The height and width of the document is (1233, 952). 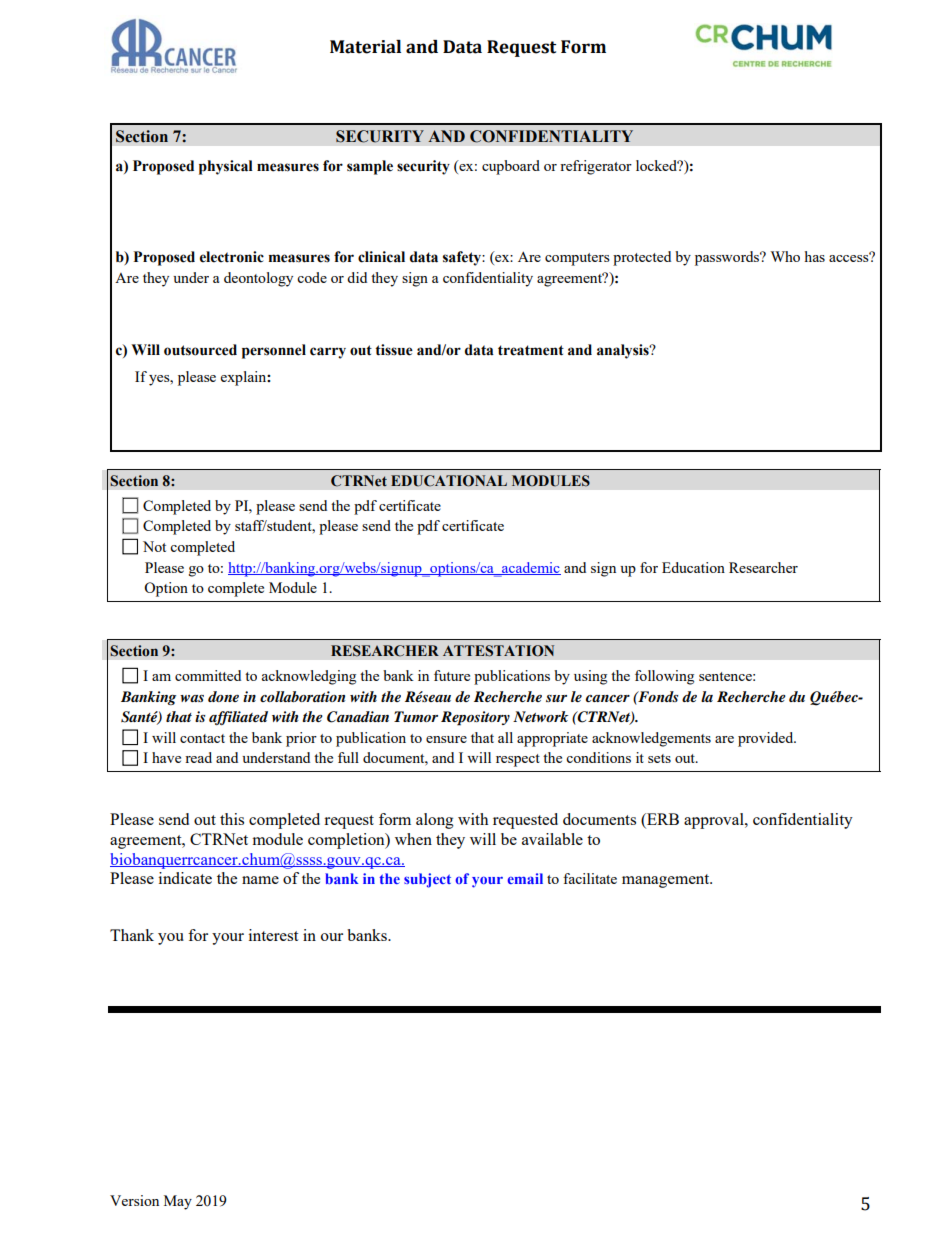 What do you see at coordinates (226, 167) in the document?
I see `physical` at bounding box center [226, 167].
